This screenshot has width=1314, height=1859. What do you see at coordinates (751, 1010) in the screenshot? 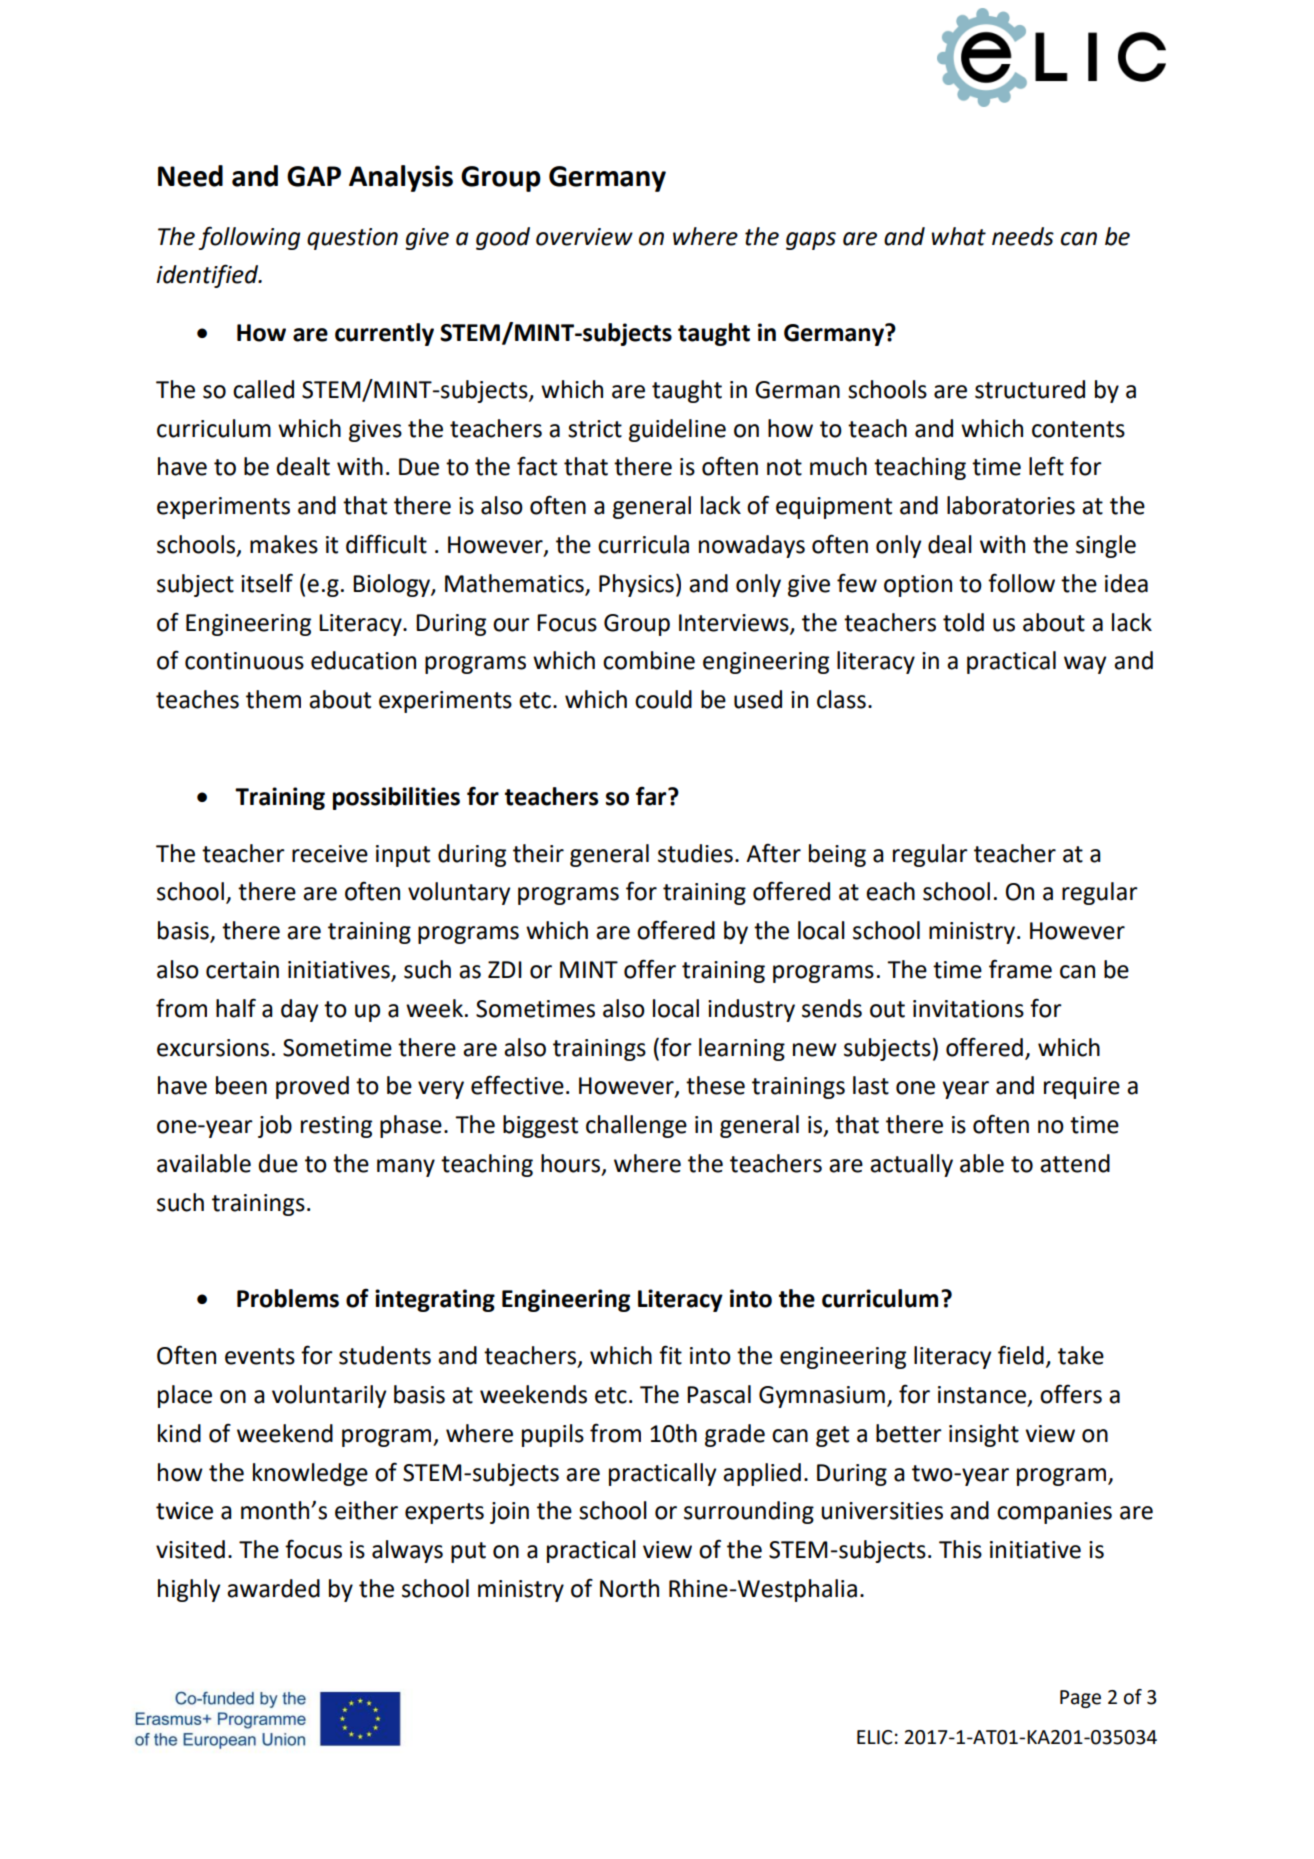
I see `industry` at bounding box center [751, 1010].
